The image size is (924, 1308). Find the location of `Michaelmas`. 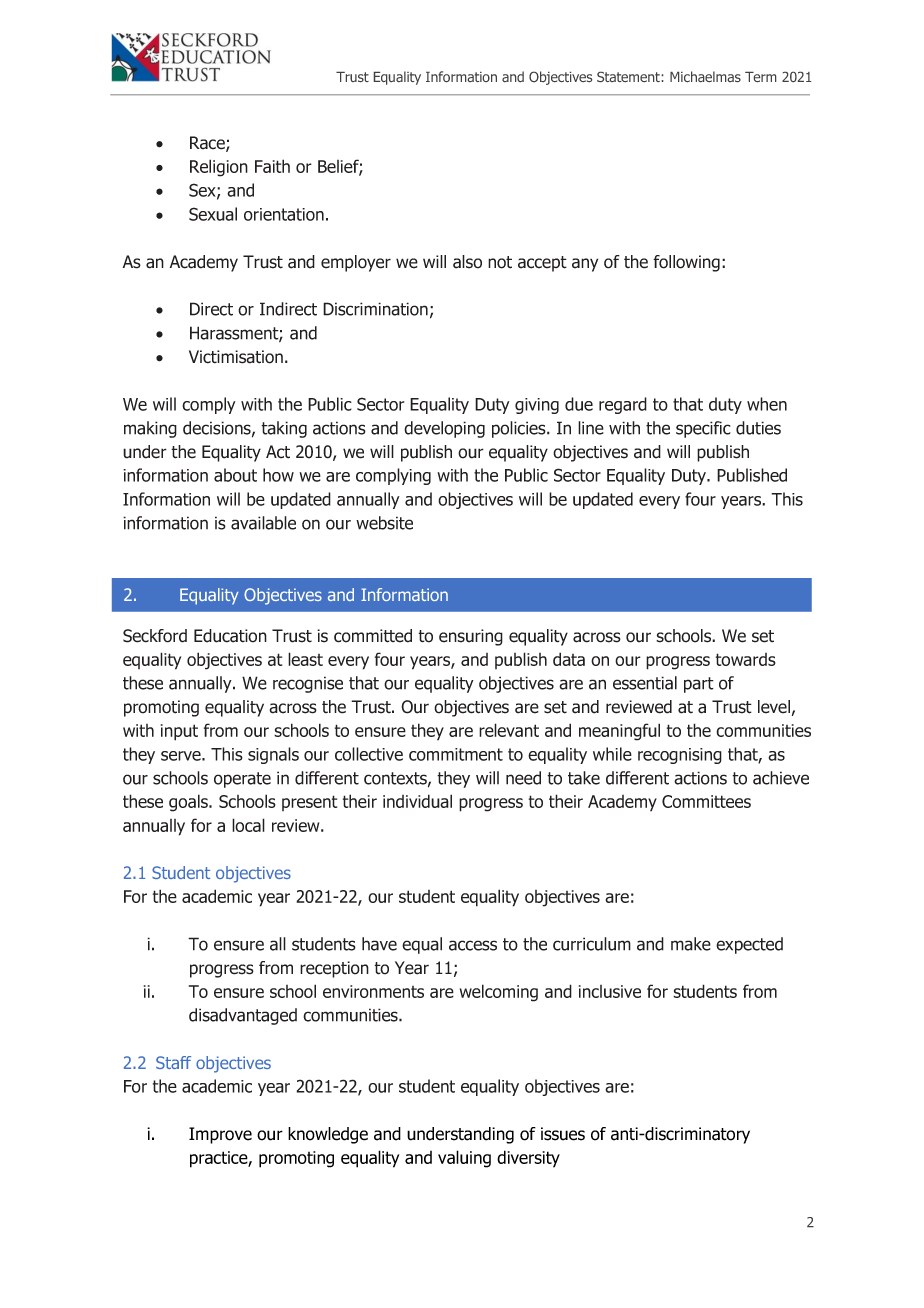

Michaelmas is located at coordinates (705, 76).
